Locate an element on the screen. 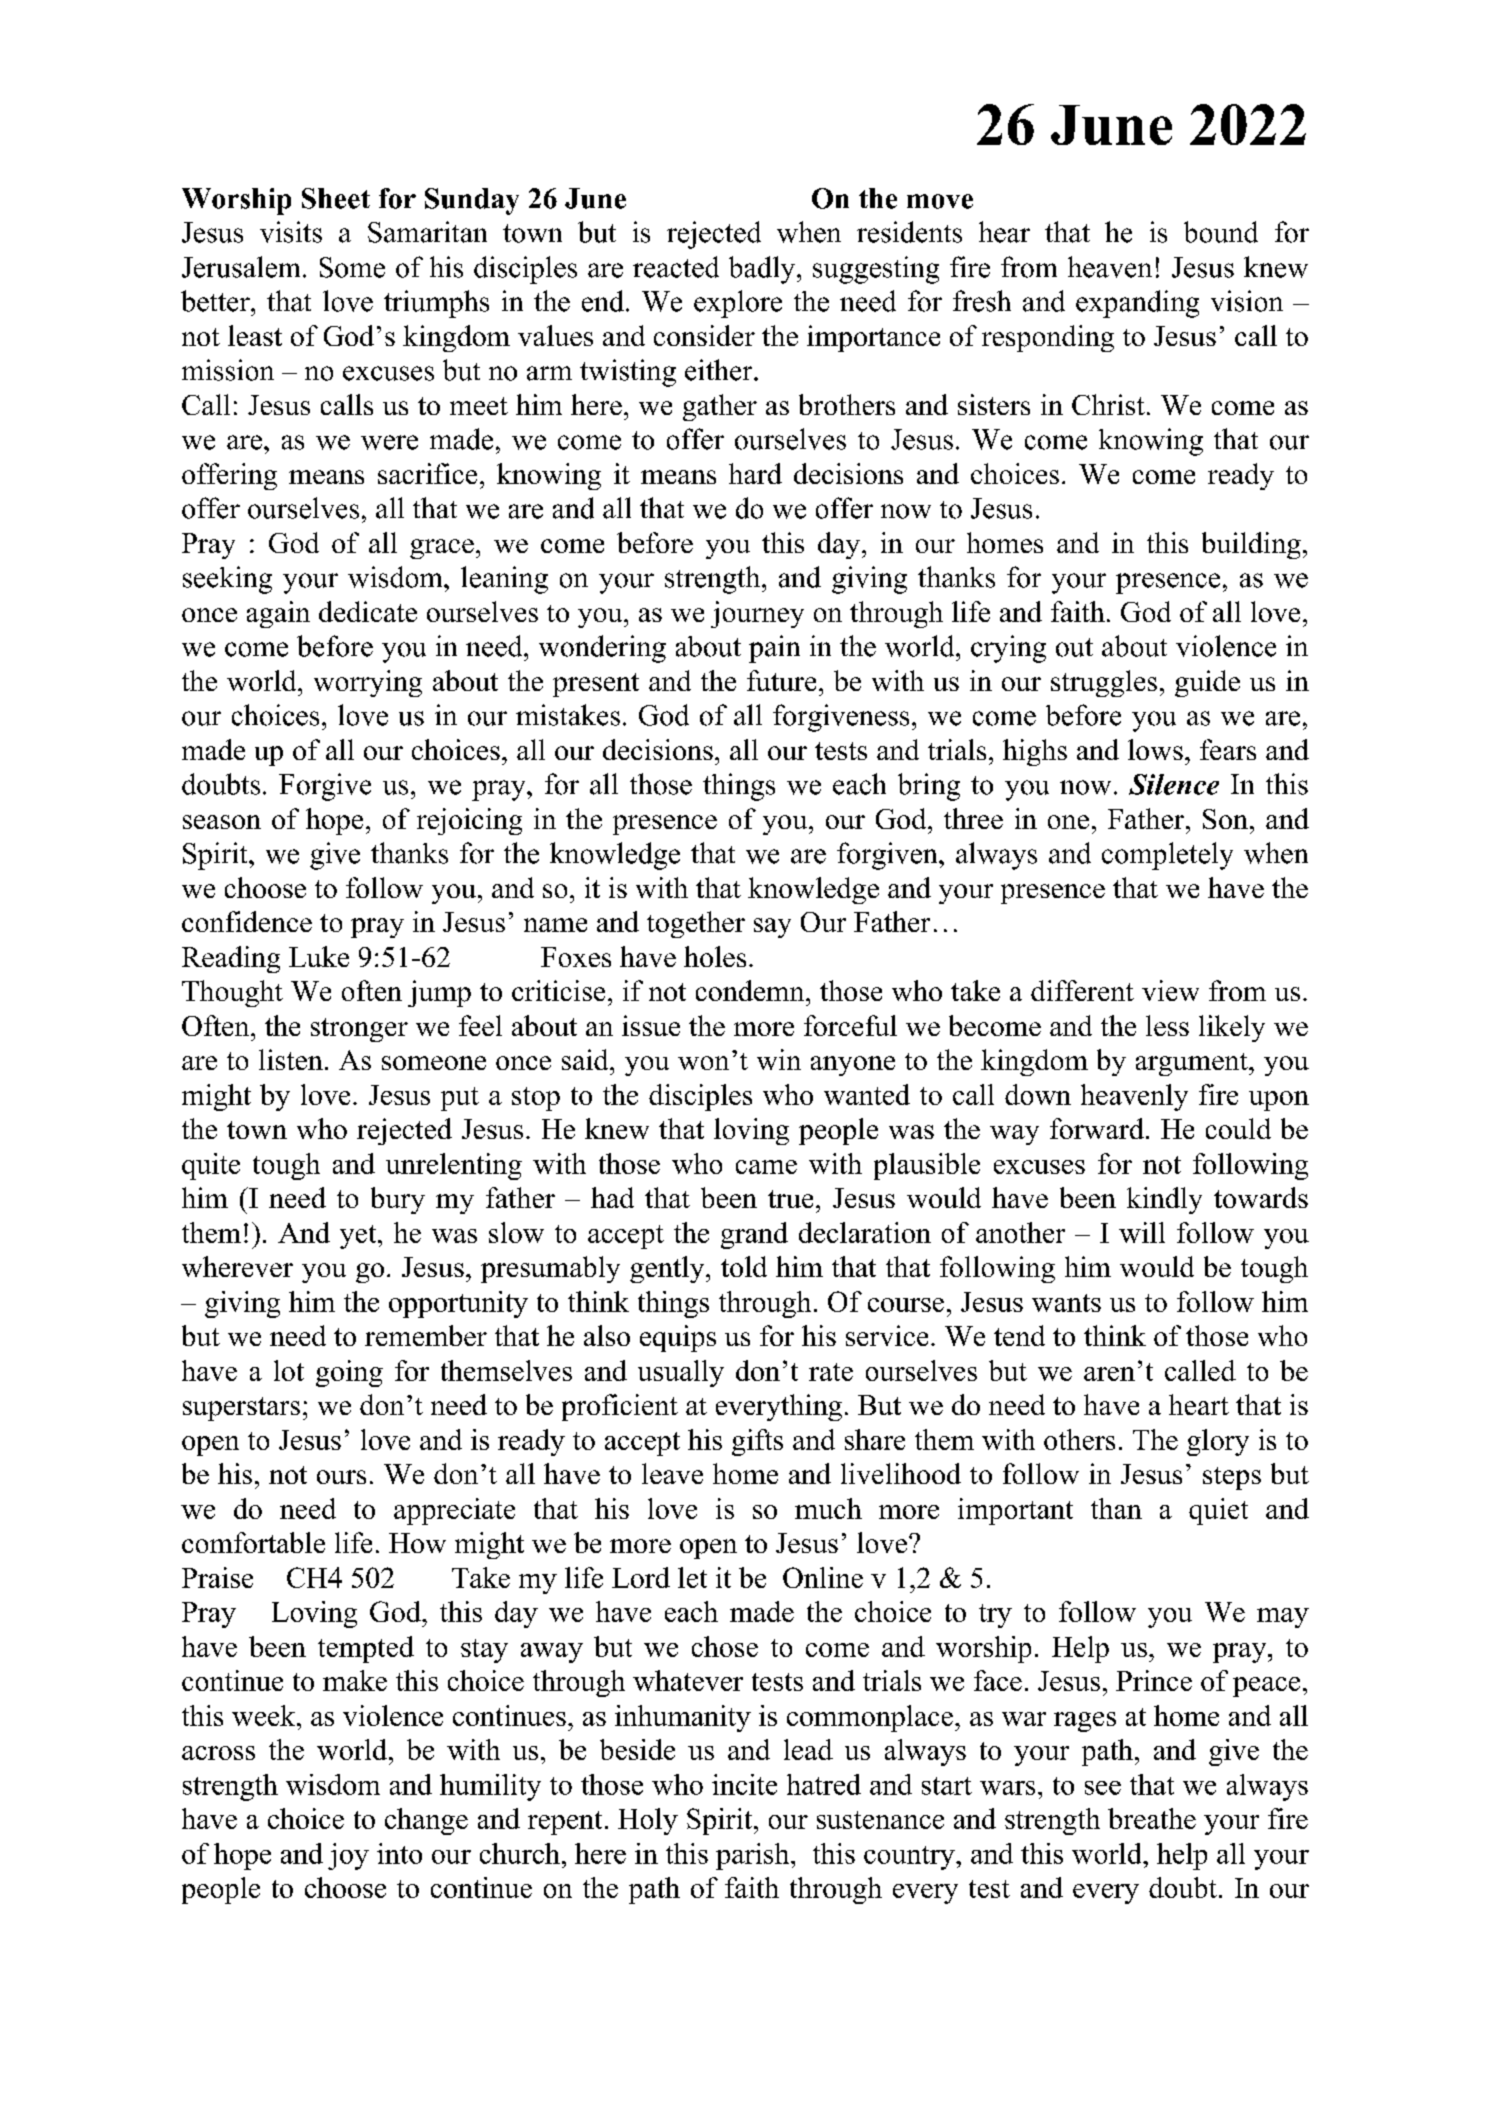  joy is located at coordinates (348, 1856).
